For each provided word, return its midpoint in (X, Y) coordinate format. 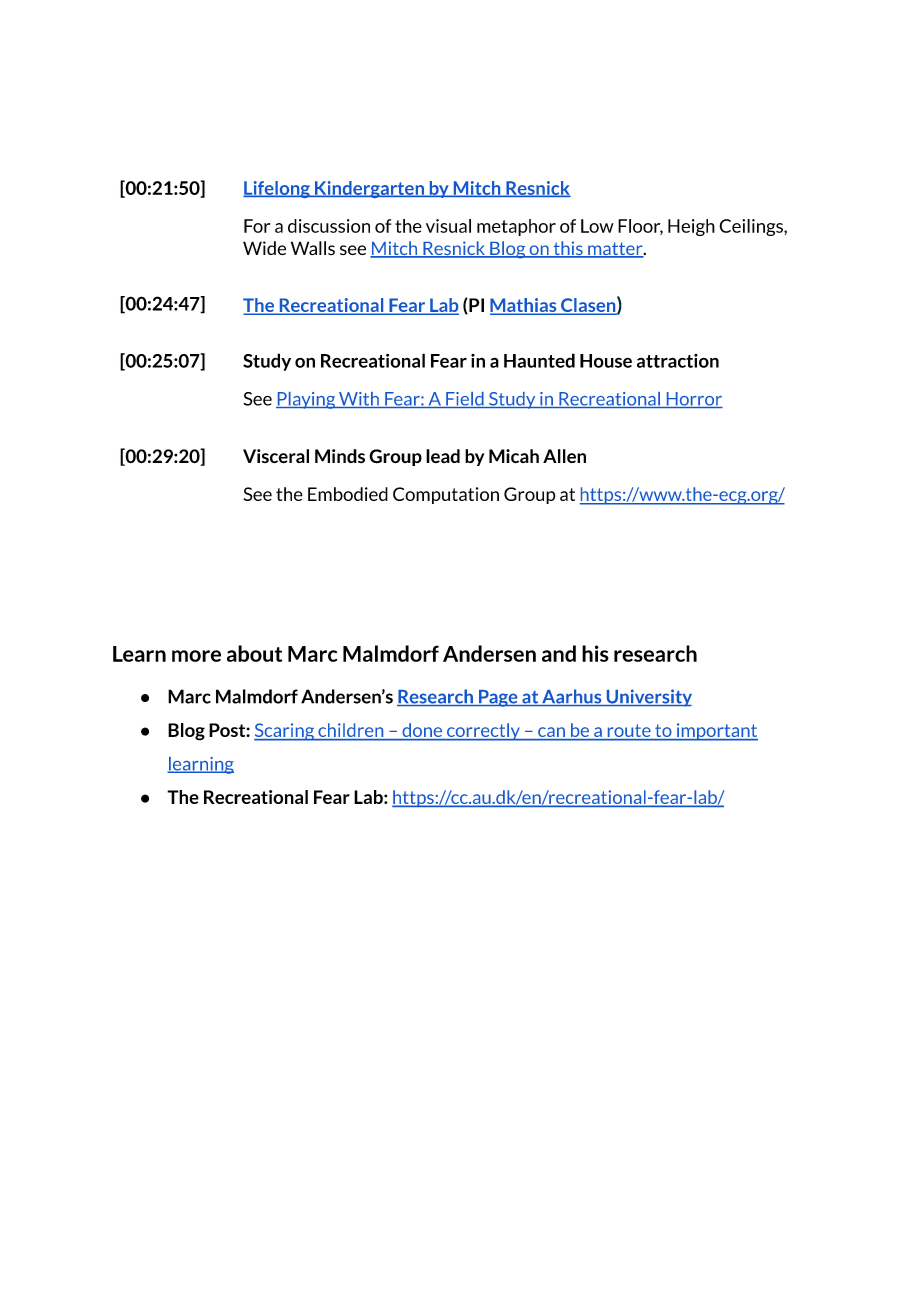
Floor (640, 227)
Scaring (285, 732)
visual (448, 226)
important (716, 732)
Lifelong (277, 189)
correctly (483, 732)
